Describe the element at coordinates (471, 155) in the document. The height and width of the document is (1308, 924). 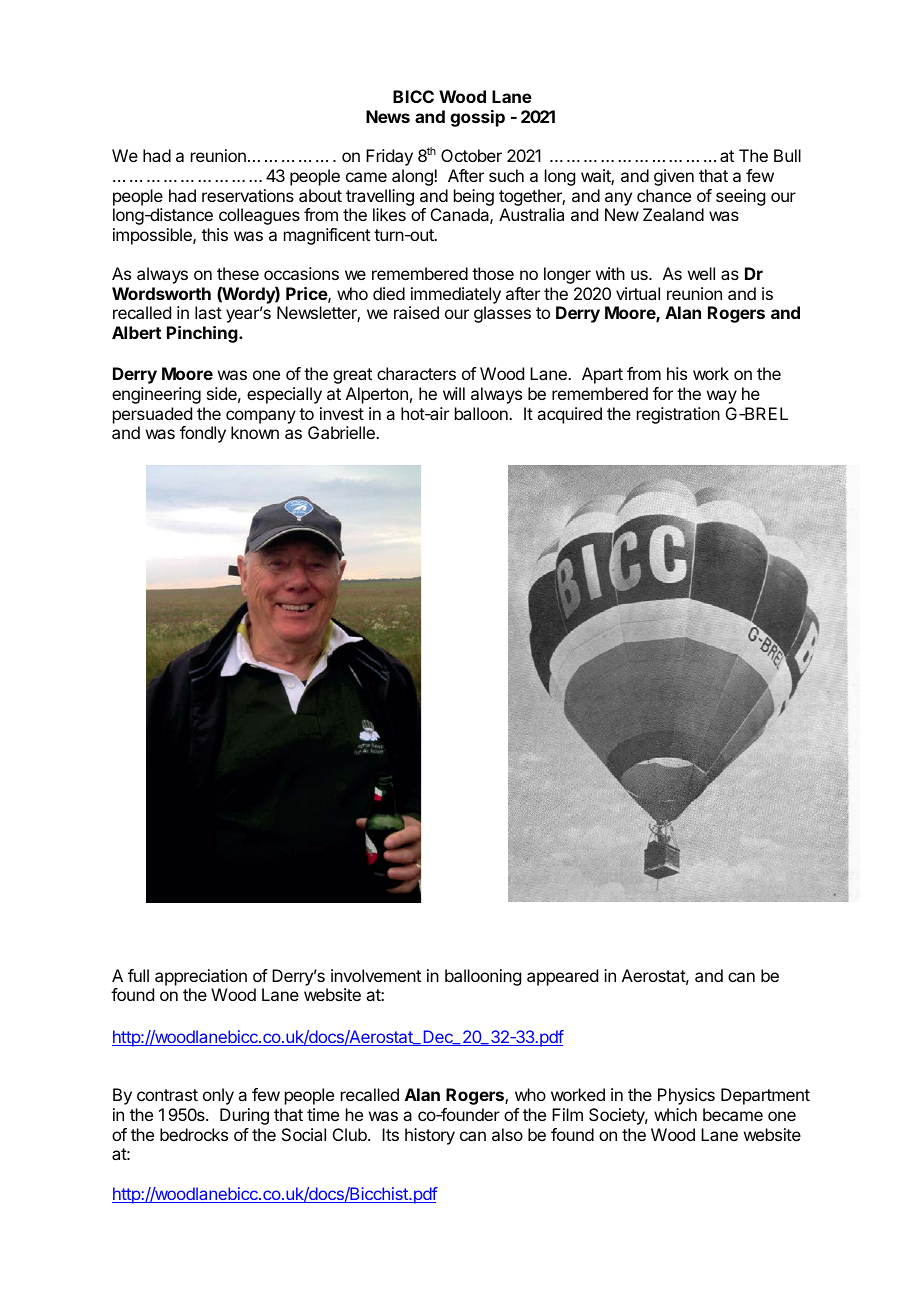
I see `October` at that location.
